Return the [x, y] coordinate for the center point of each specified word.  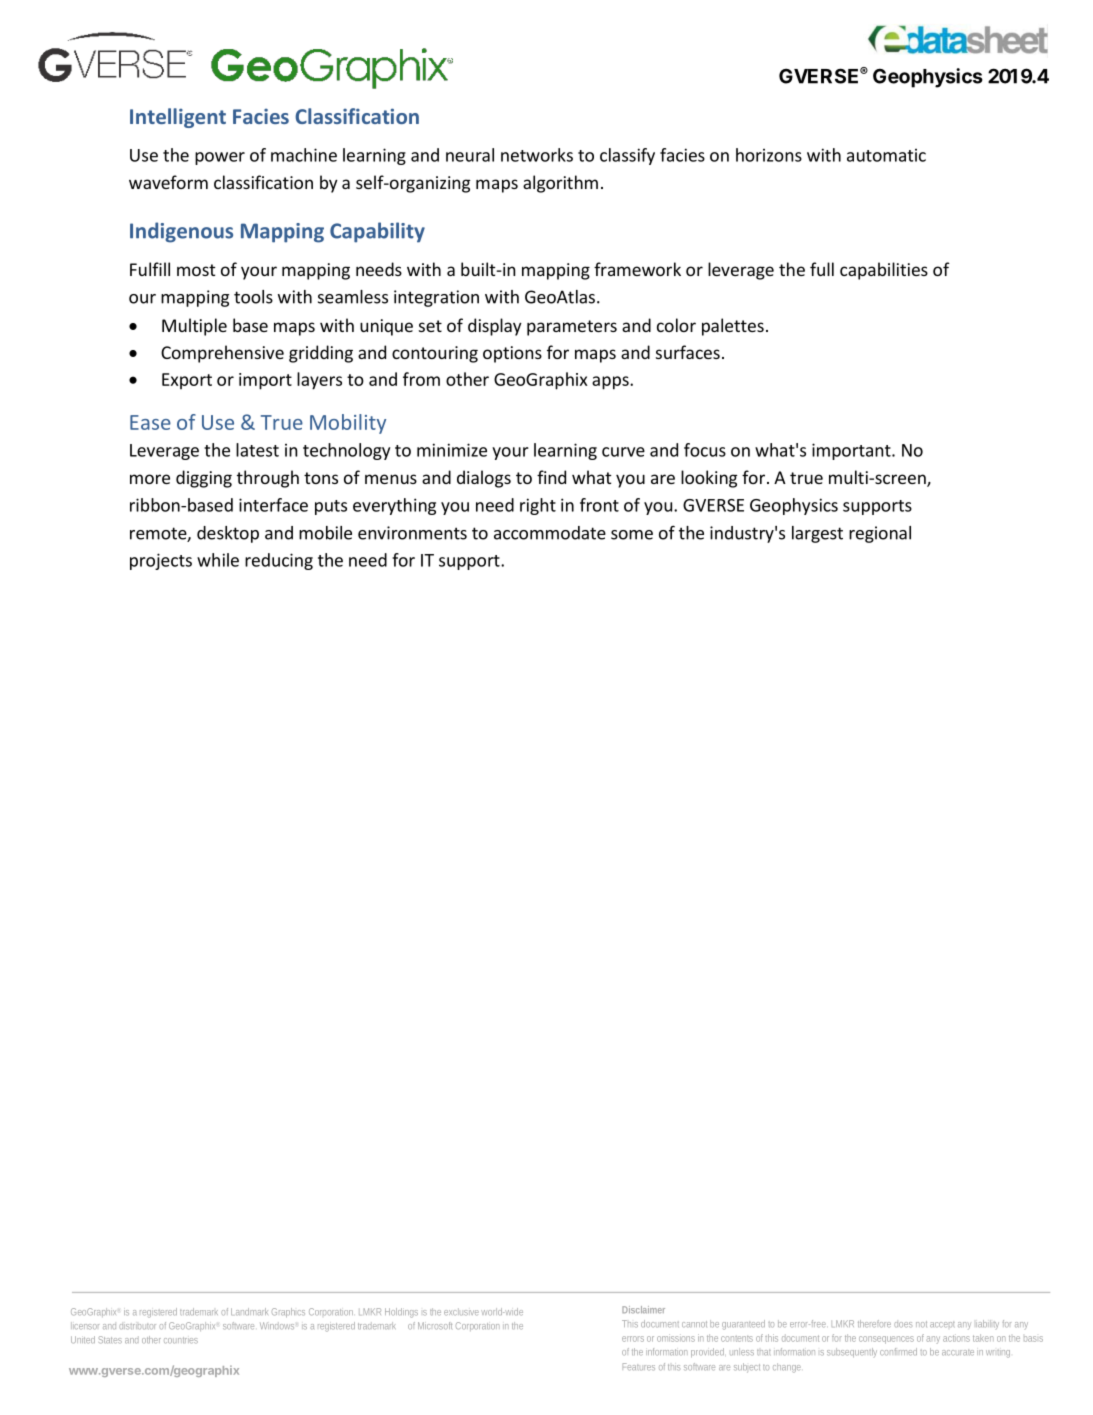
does [903, 1325]
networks [537, 155]
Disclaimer [643, 1310]
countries [181, 1340]
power [220, 158]
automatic [886, 155]
